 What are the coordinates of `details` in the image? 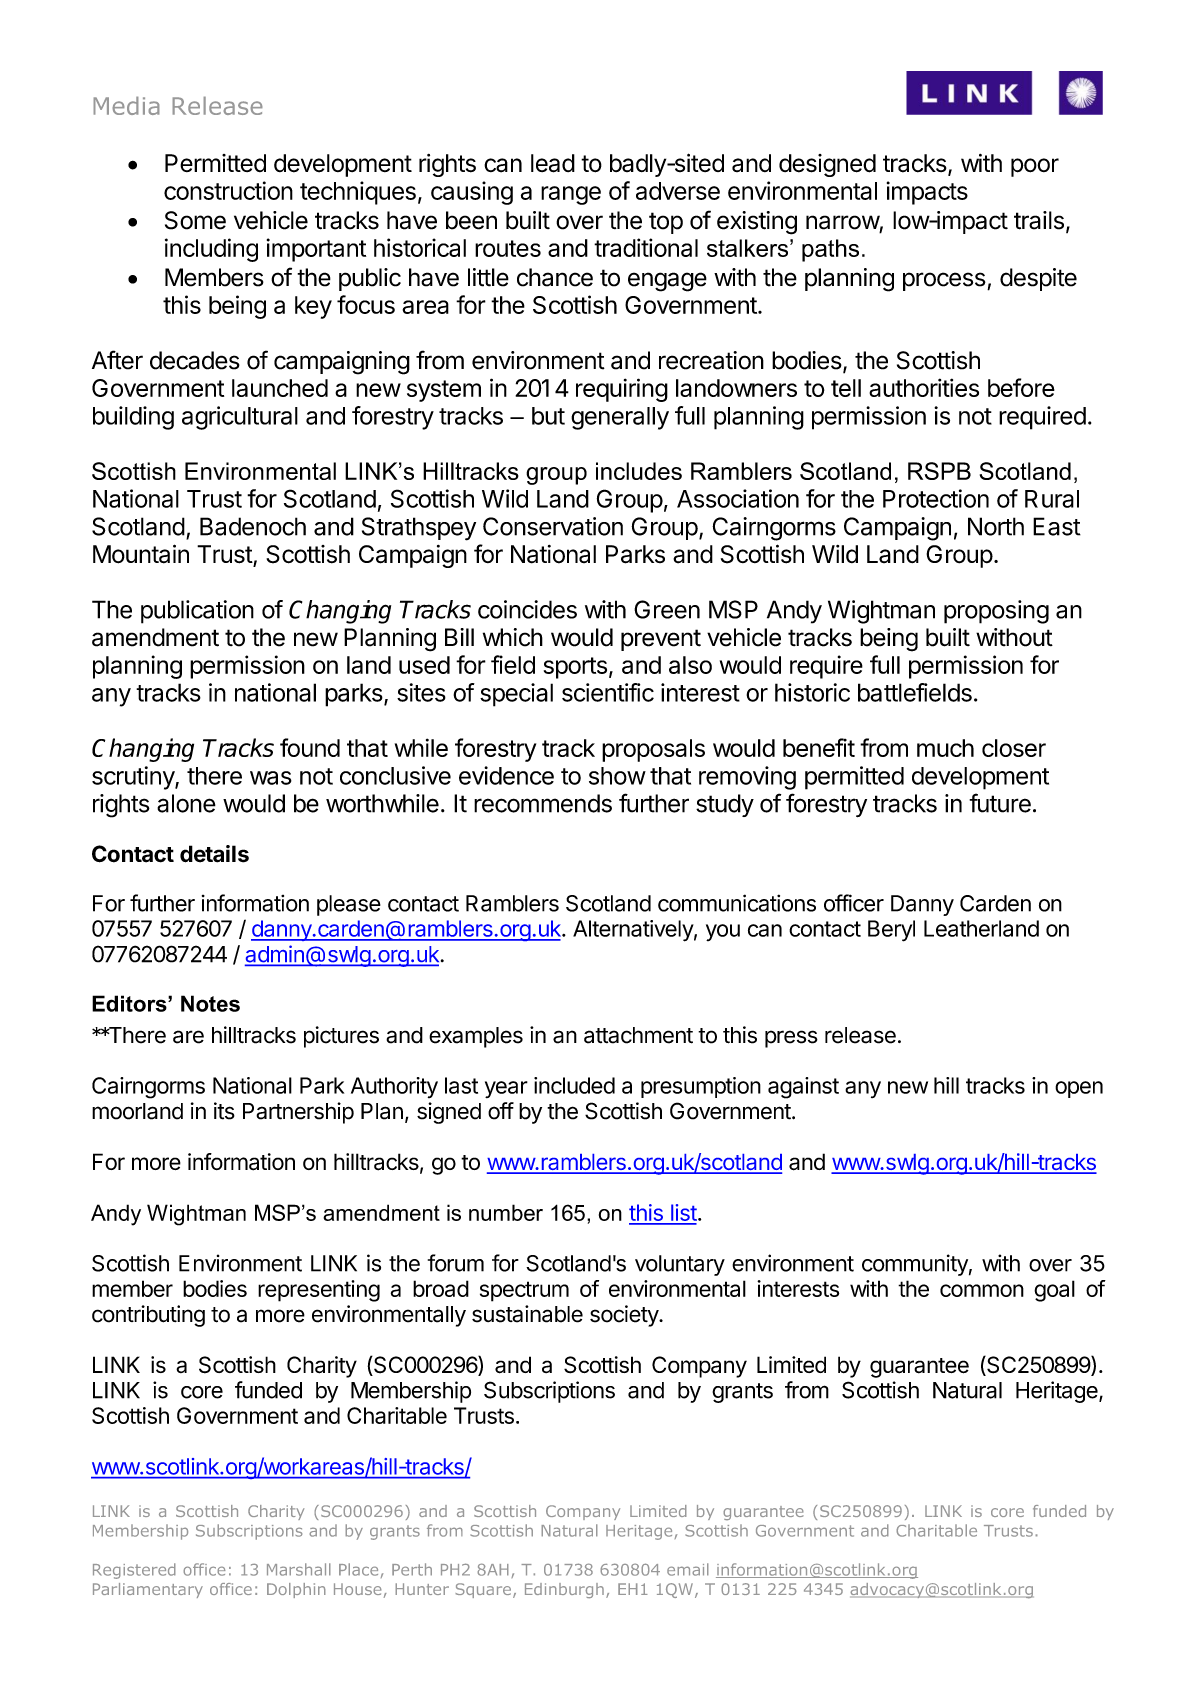 It's located at (214, 854).
